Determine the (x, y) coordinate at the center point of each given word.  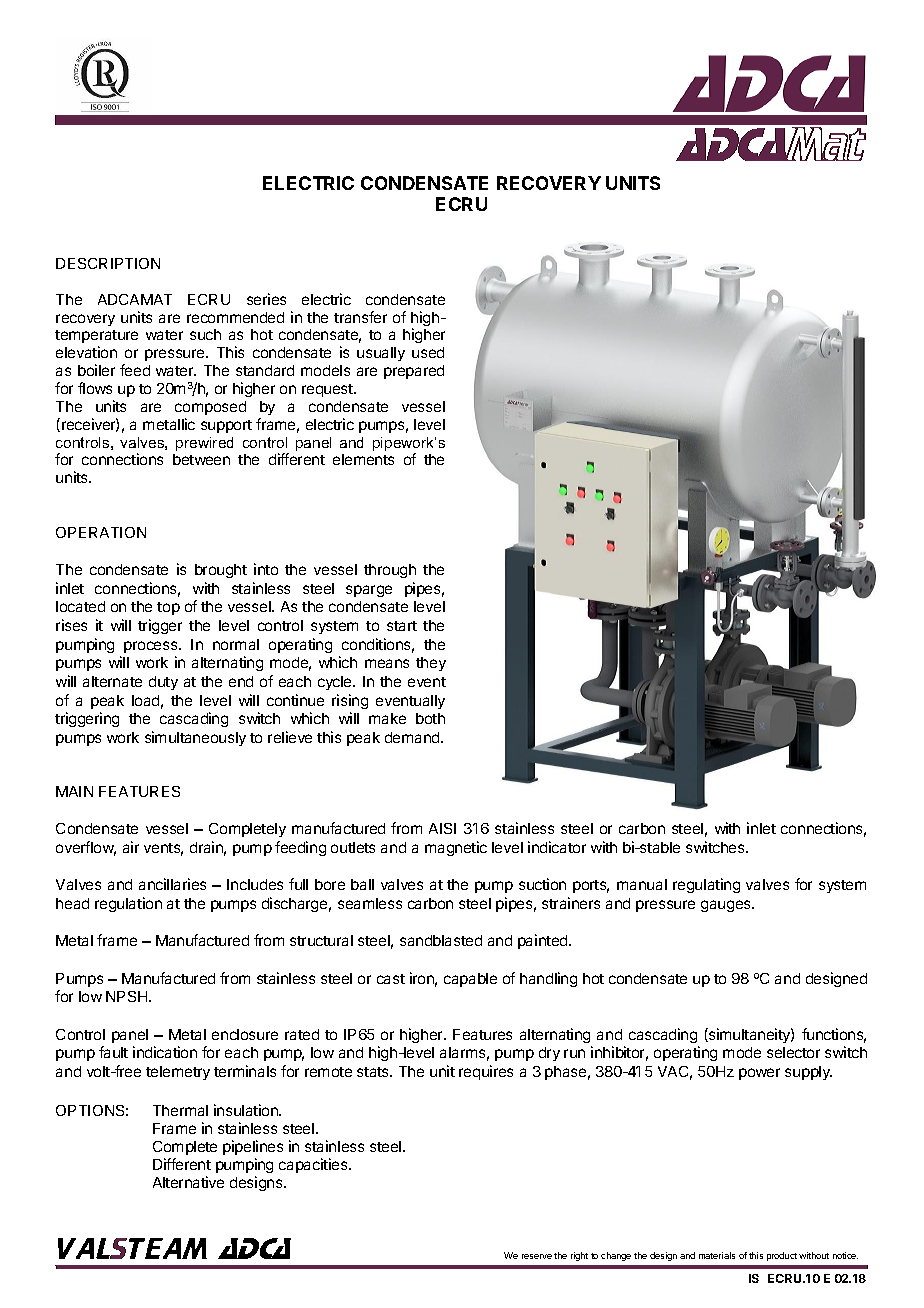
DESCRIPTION (108, 263)
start (402, 626)
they (431, 664)
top (168, 608)
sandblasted (441, 940)
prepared (414, 372)
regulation (128, 904)
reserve (537, 1256)
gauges (727, 906)
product (782, 1256)
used (428, 352)
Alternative (188, 1182)
